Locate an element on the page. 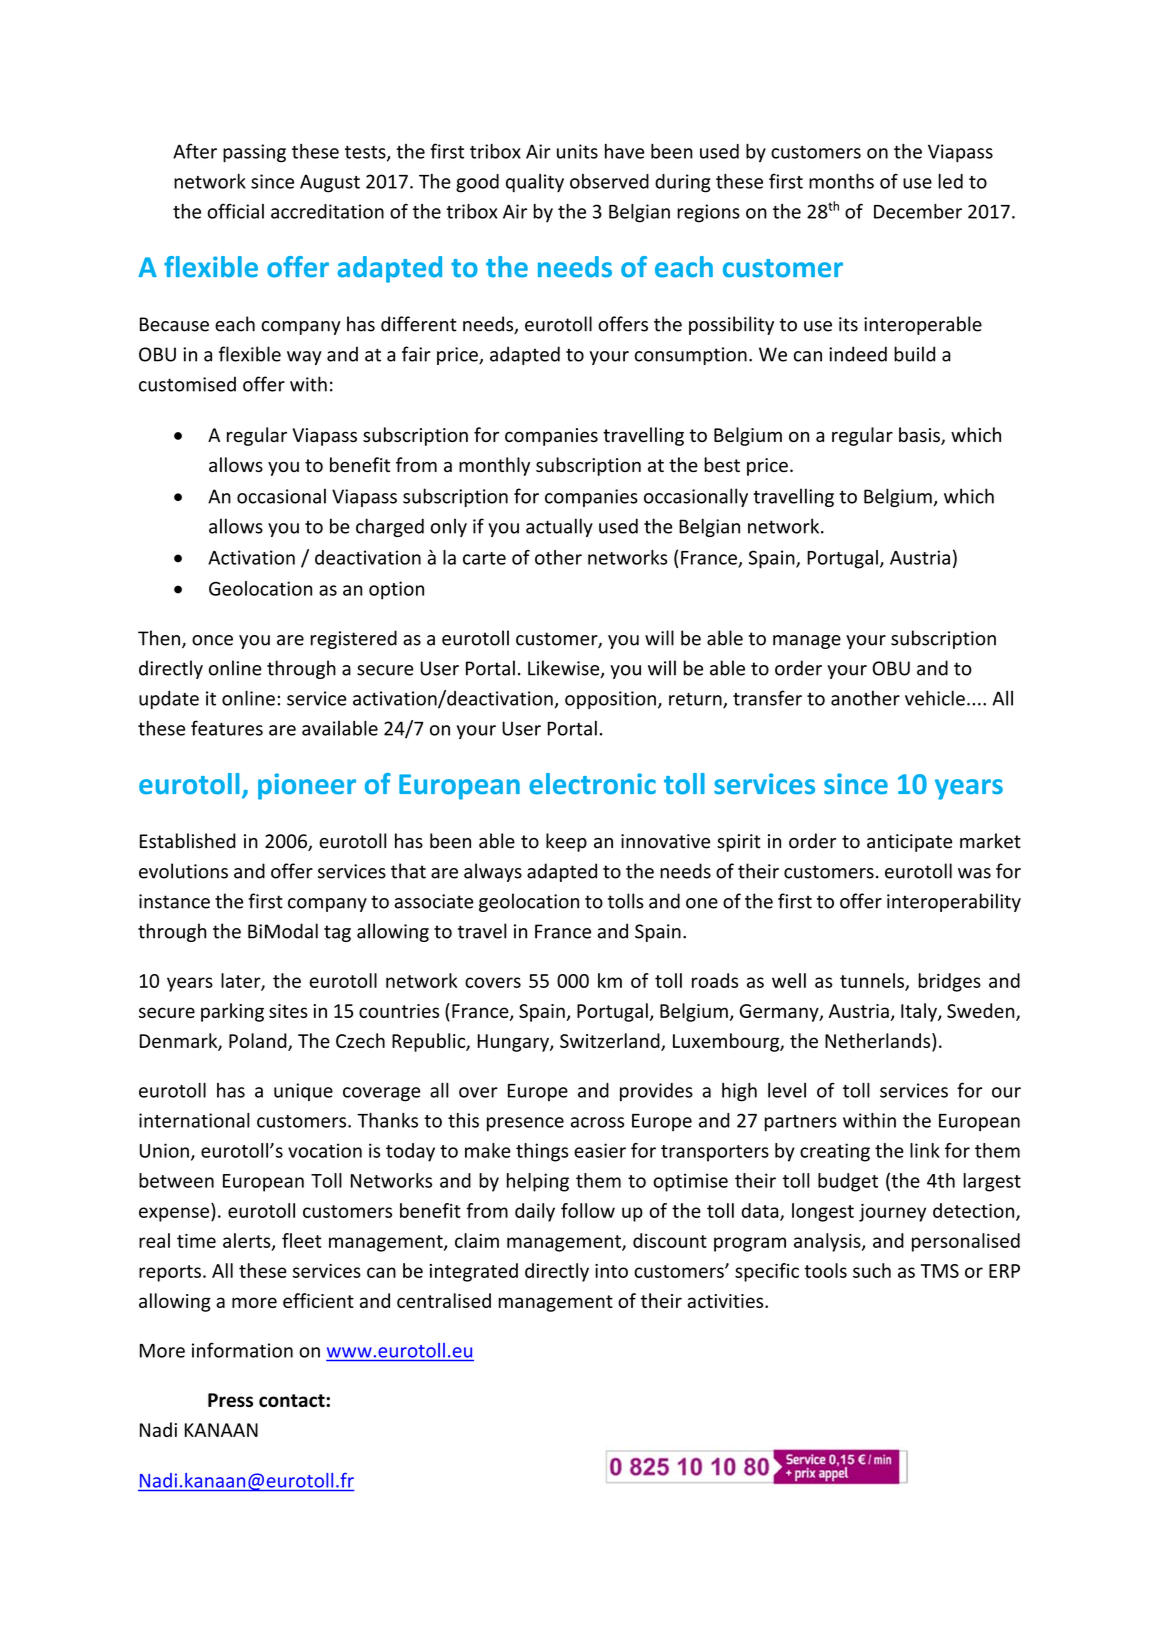 This page has width=1159, height=1639. anticipate is located at coordinates (909, 843).
